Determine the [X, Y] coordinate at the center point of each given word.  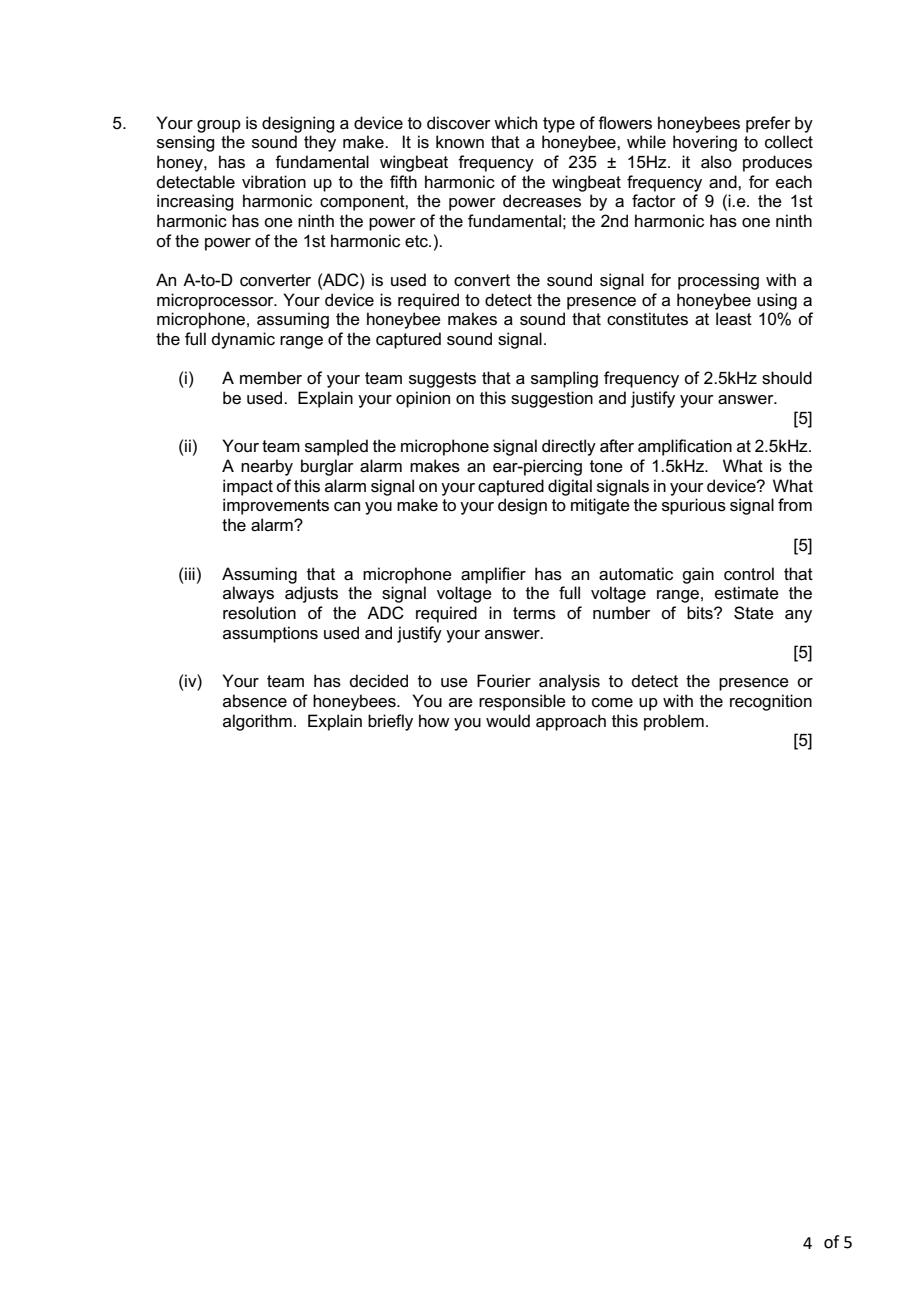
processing [718, 281]
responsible [522, 702]
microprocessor [216, 301]
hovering [705, 143]
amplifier [493, 575]
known [460, 141]
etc [417, 241]
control [749, 574]
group [219, 126]
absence [255, 701]
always [248, 594]
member [271, 378]
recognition [771, 702]
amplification [685, 447]
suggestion [552, 399]
